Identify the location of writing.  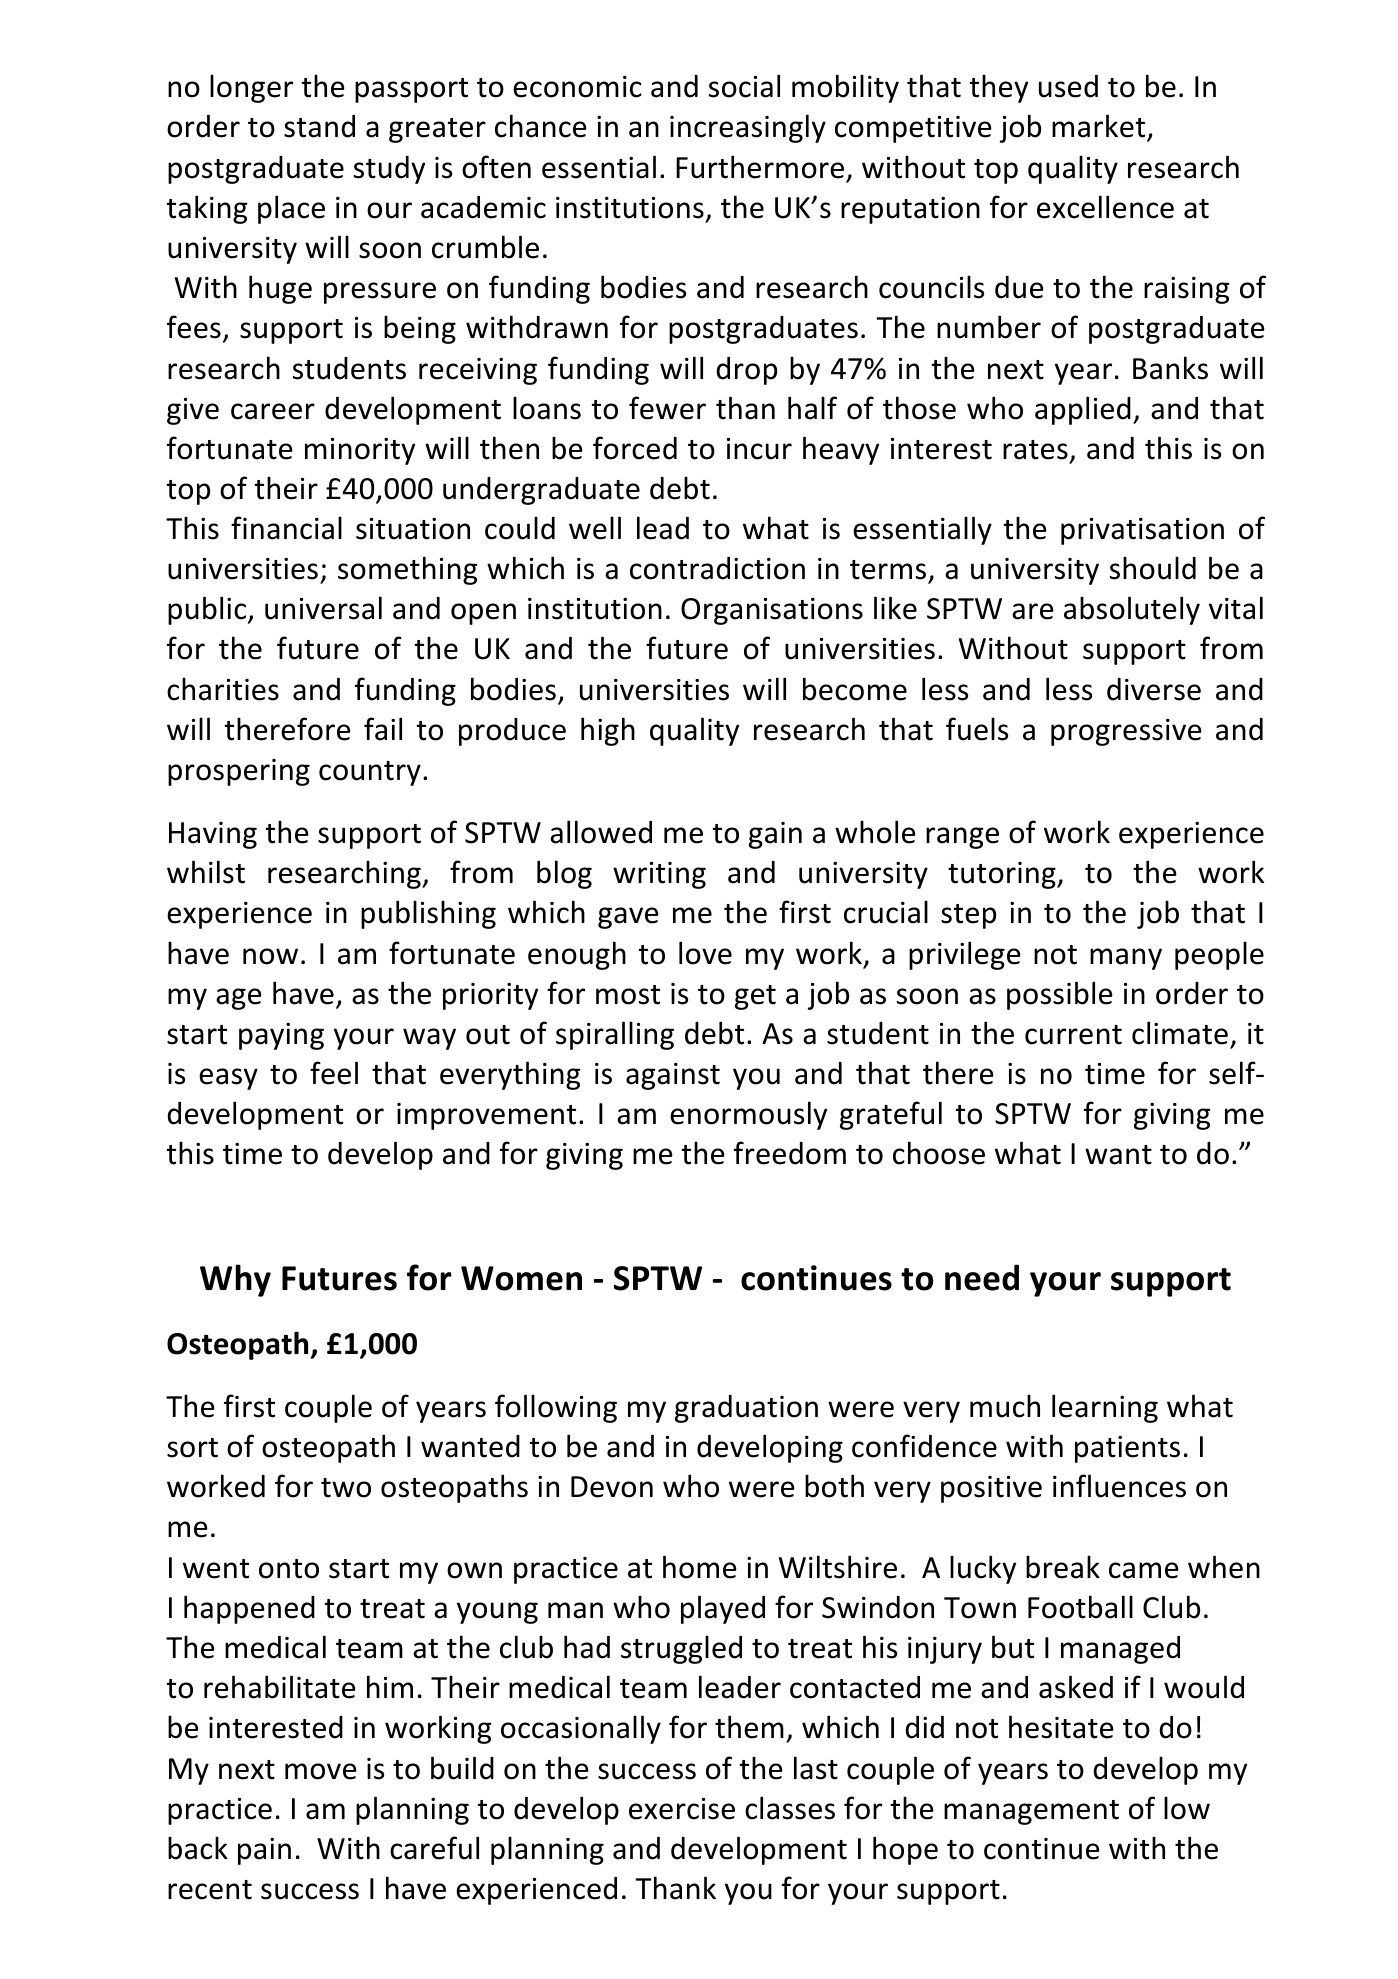
(659, 875).
